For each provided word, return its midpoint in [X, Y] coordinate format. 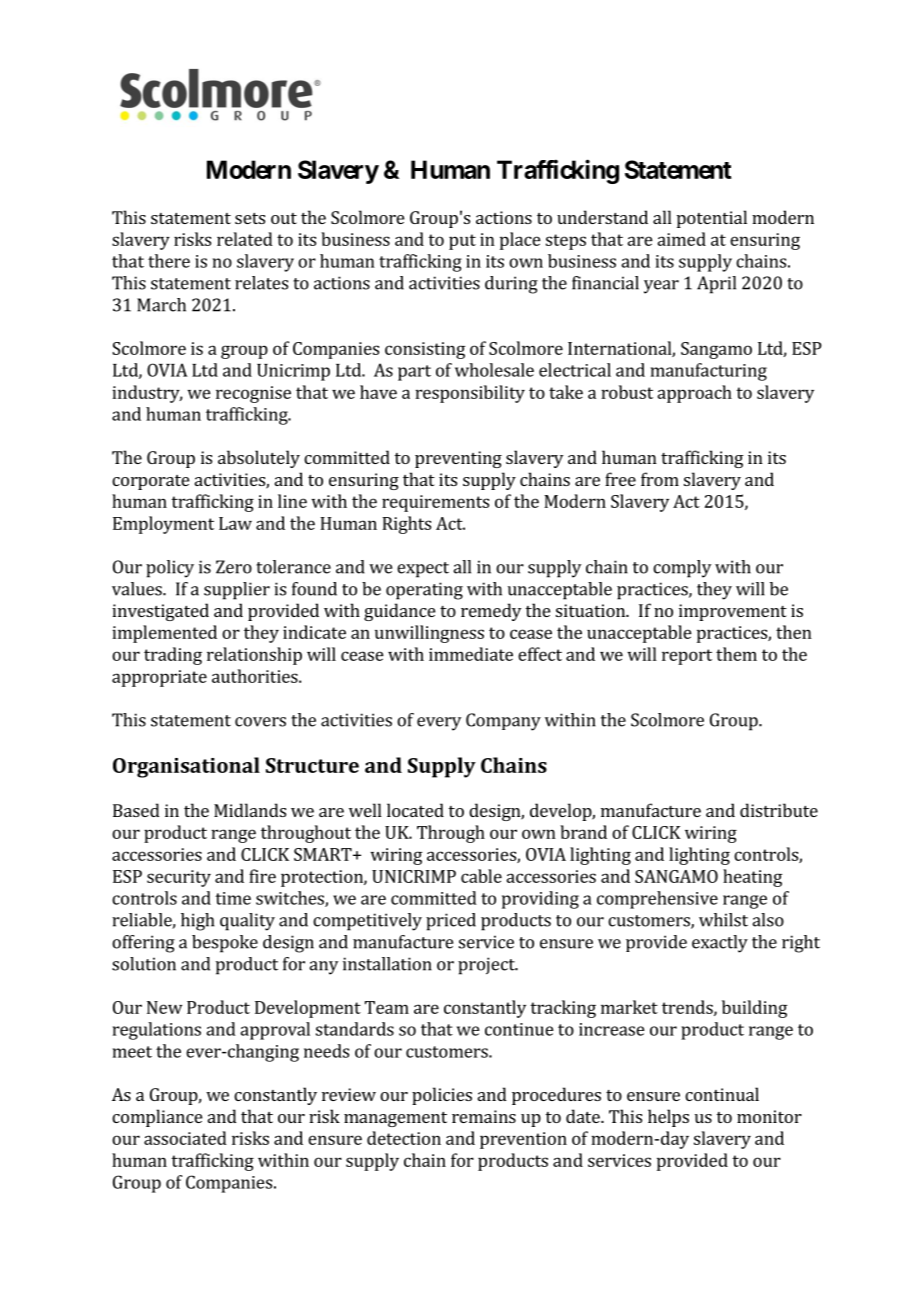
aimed [681, 239]
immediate [471, 654]
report [687, 657]
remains [484, 1116]
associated [185, 1138]
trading [173, 656]
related [245, 239]
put [462, 242]
